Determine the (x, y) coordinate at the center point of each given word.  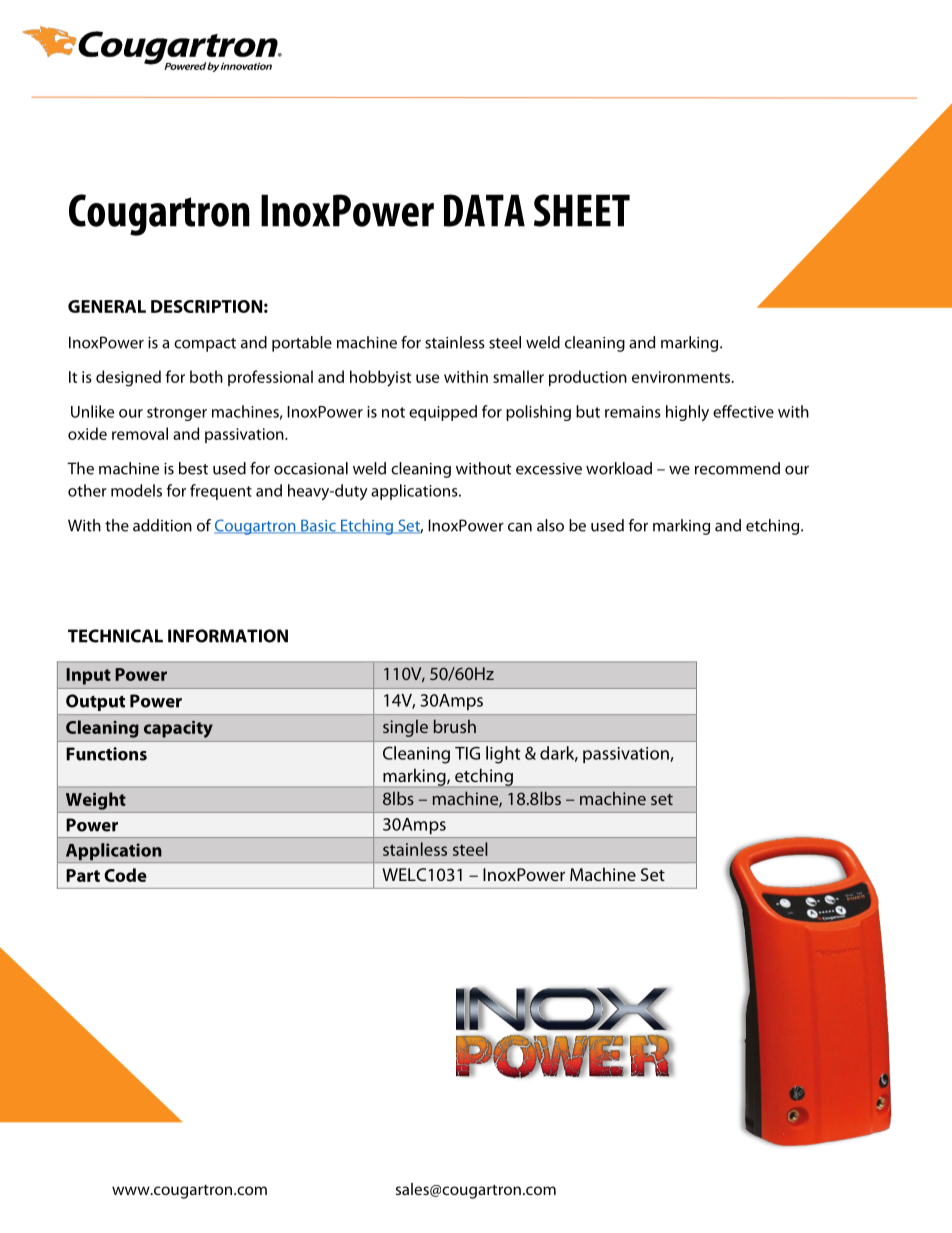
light (503, 755)
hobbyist (380, 378)
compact (205, 345)
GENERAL (107, 306)
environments (682, 377)
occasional (311, 468)
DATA (484, 210)
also (550, 525)
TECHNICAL (115, 636)
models (136, 490)
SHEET (582, 210)
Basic (318, 526)
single (405, 728)
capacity (178, 729)
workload (619, 468)
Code (125, 875)
